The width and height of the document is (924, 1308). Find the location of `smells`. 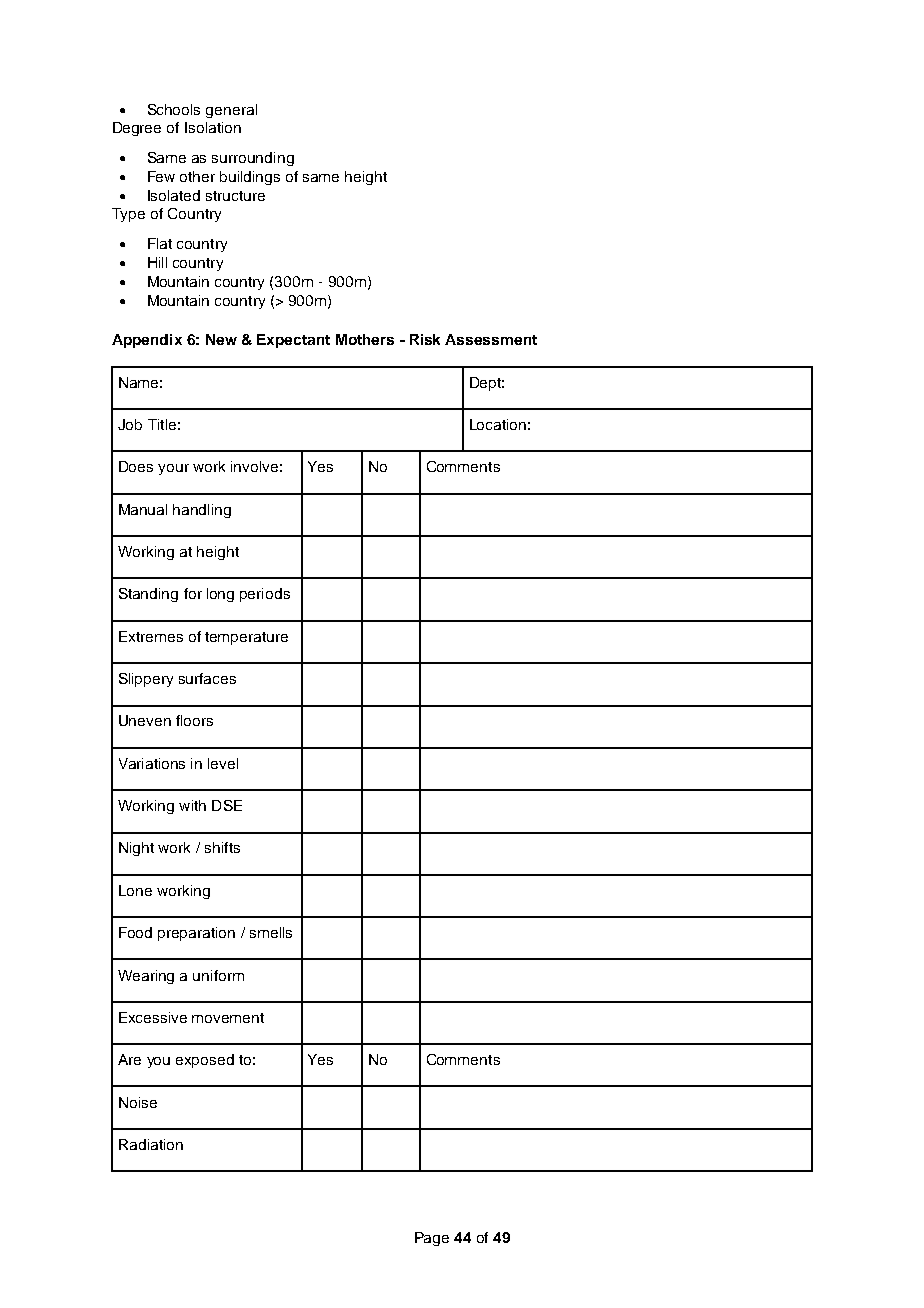

smells is located at coordinates (271, 932).
